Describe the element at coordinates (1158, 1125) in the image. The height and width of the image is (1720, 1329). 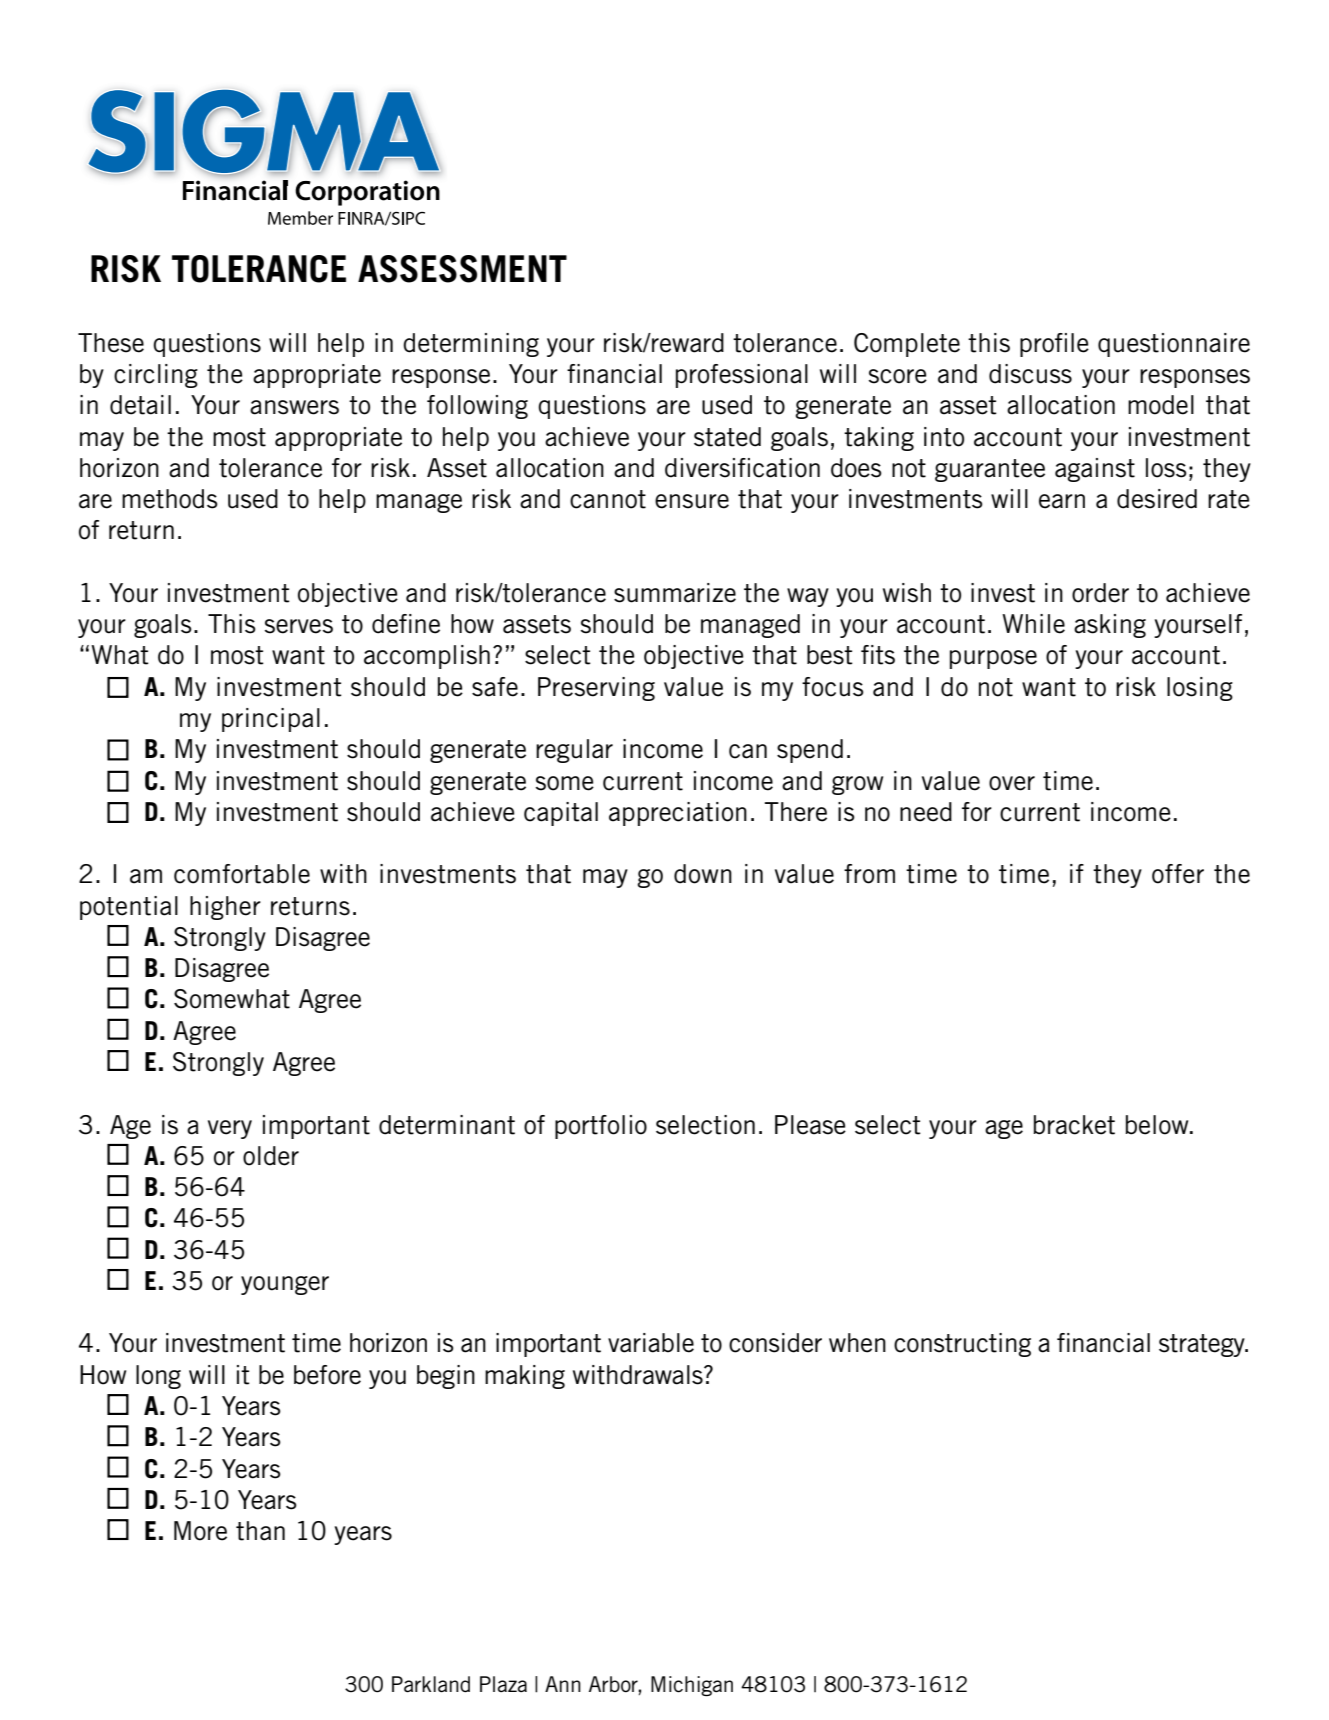
I see `below` at that location.
